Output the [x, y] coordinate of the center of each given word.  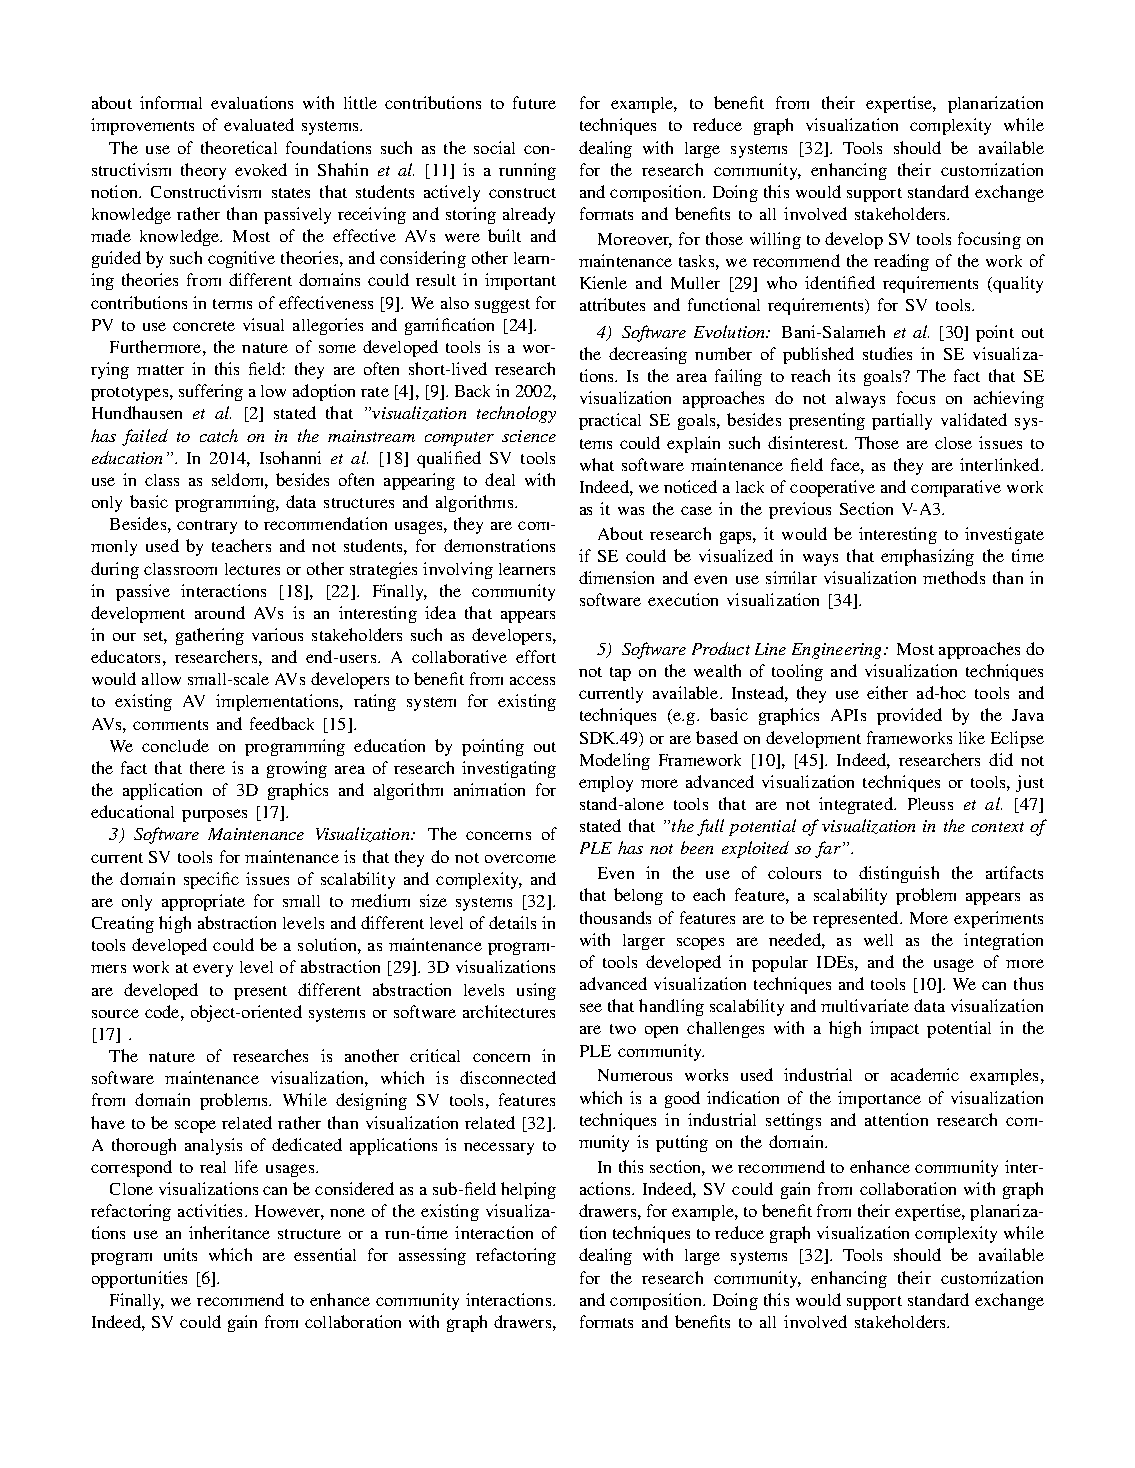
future [534, 102]
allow [161, 679]
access [532, 680]
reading [901, 262]
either [887, 692]
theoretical [239, 147]
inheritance [229, 1232]
